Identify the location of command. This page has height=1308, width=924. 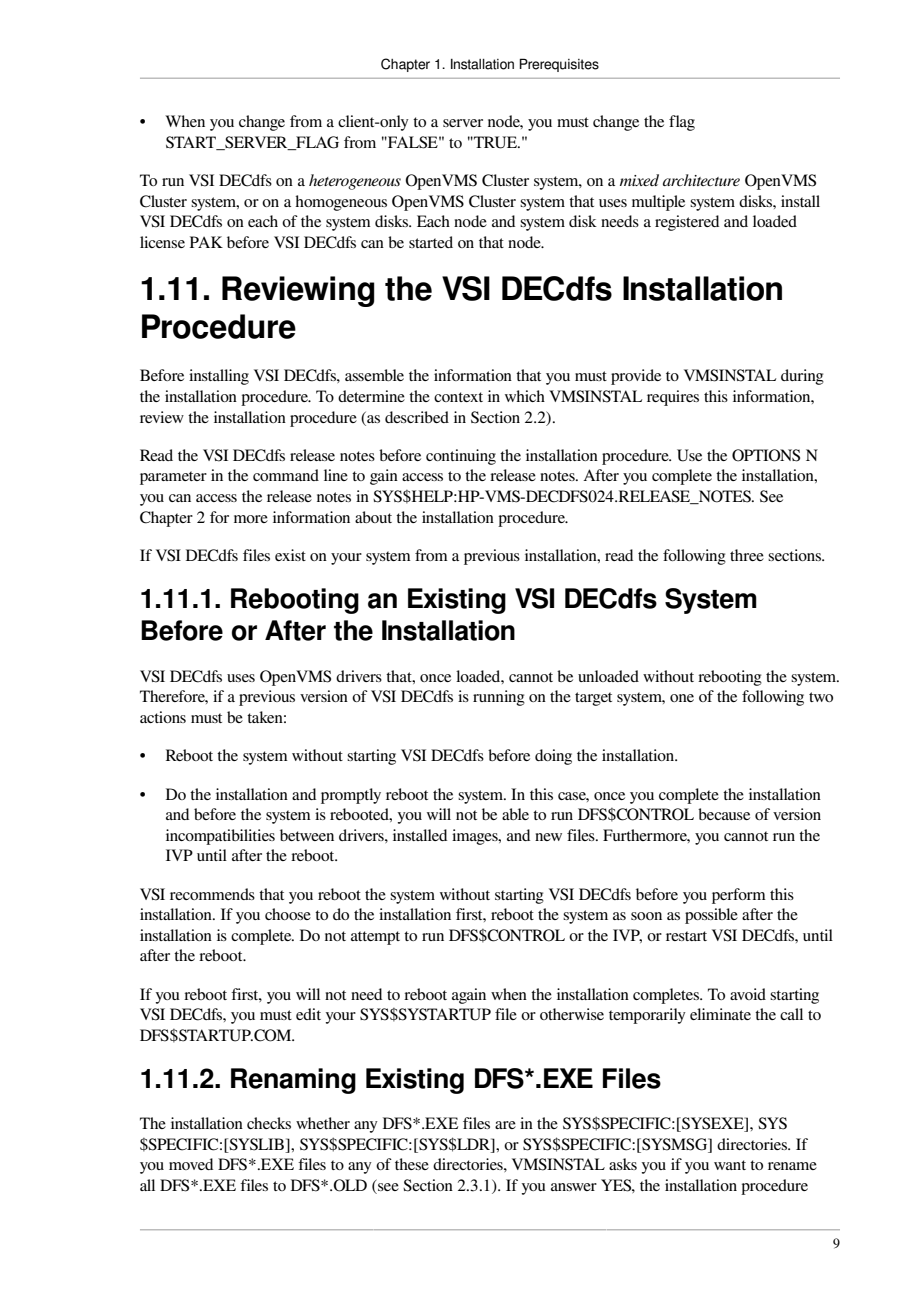
(286, 475).
